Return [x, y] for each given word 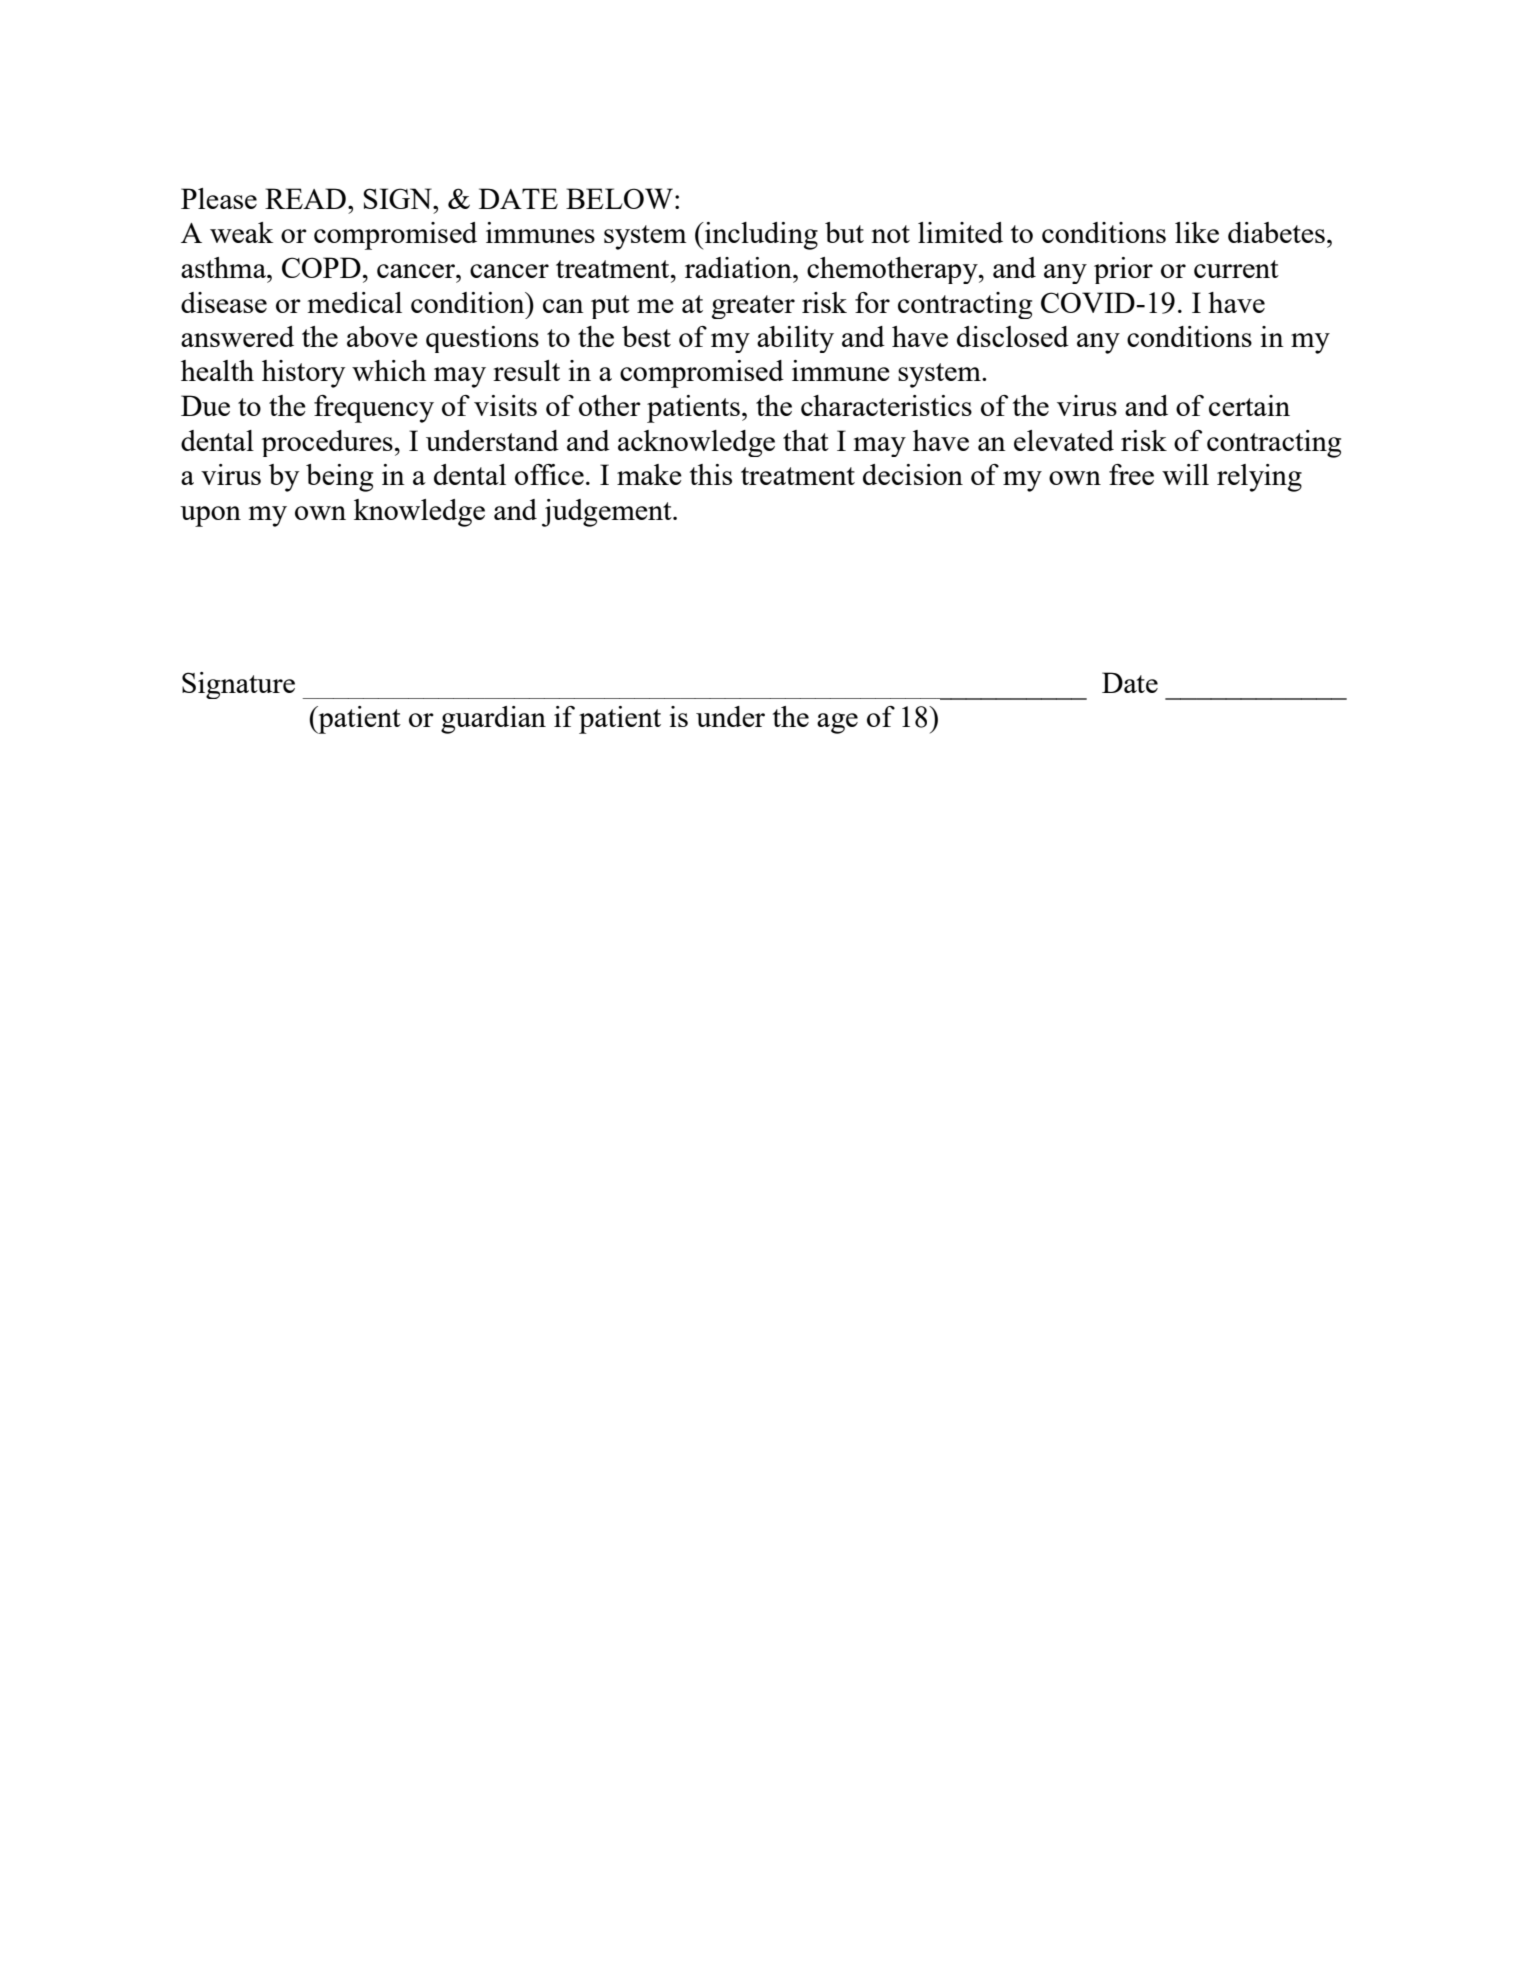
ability [795, 339]
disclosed [1013, 336]
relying [1259, 478]
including [760, 236]
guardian [493, 720]
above [382, 336]
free [1131, 474]
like [1197, 232]
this [711, 474]
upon [210, 516]
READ [305, 198]
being [339, 478]
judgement [608, 513]
